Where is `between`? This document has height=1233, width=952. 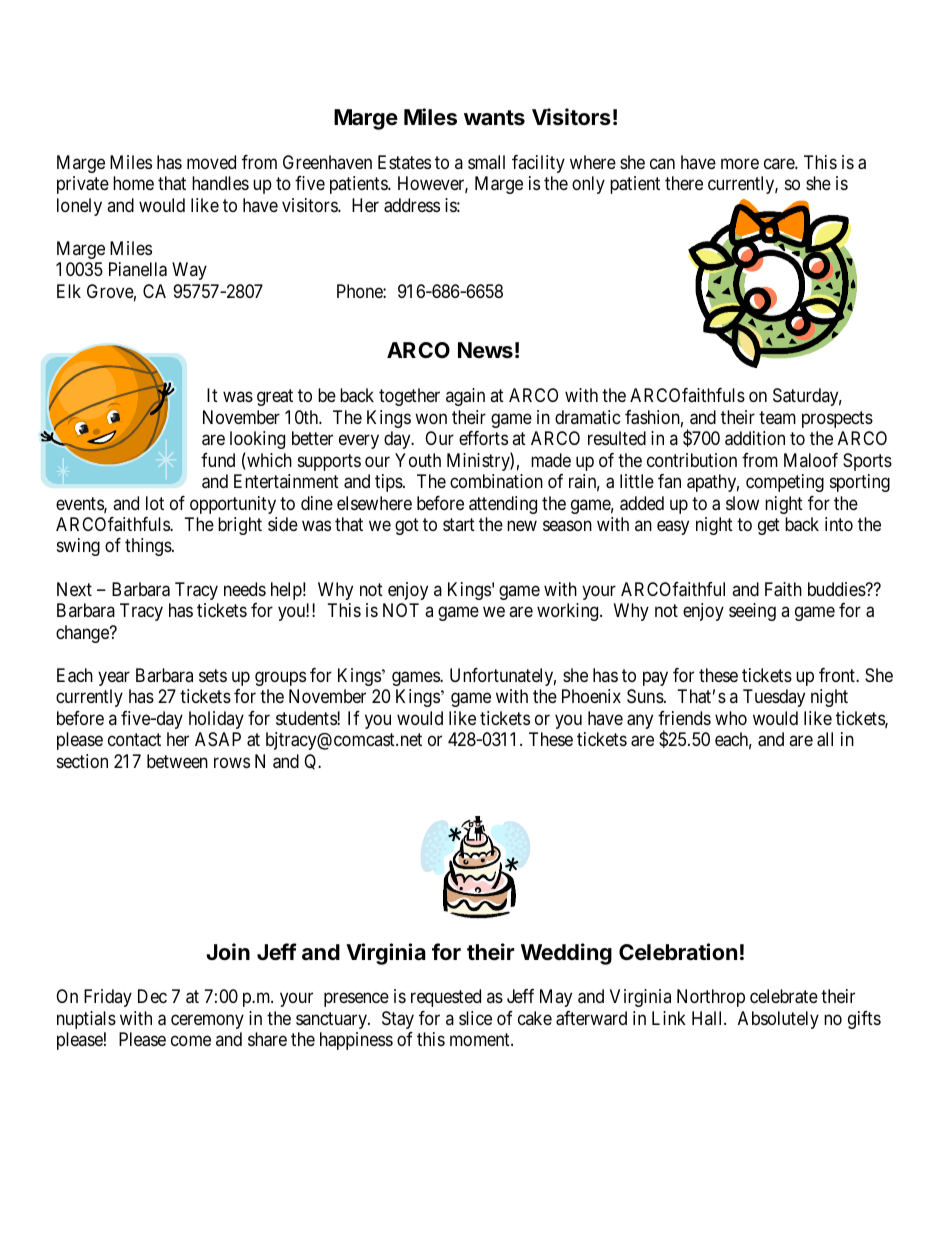
between is located at coordinates (177, 761).
